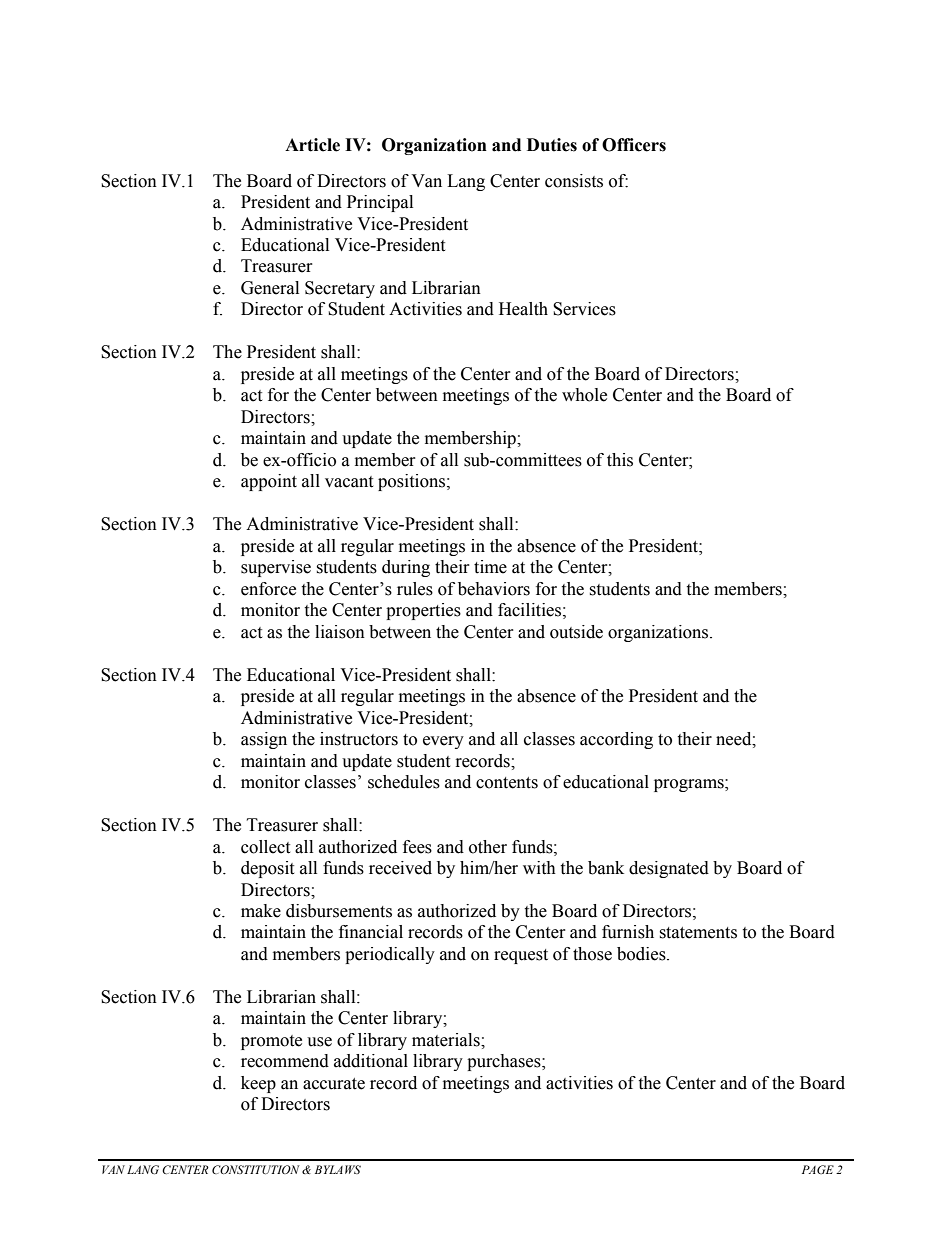  I want to click on with, so click(539, 868).
